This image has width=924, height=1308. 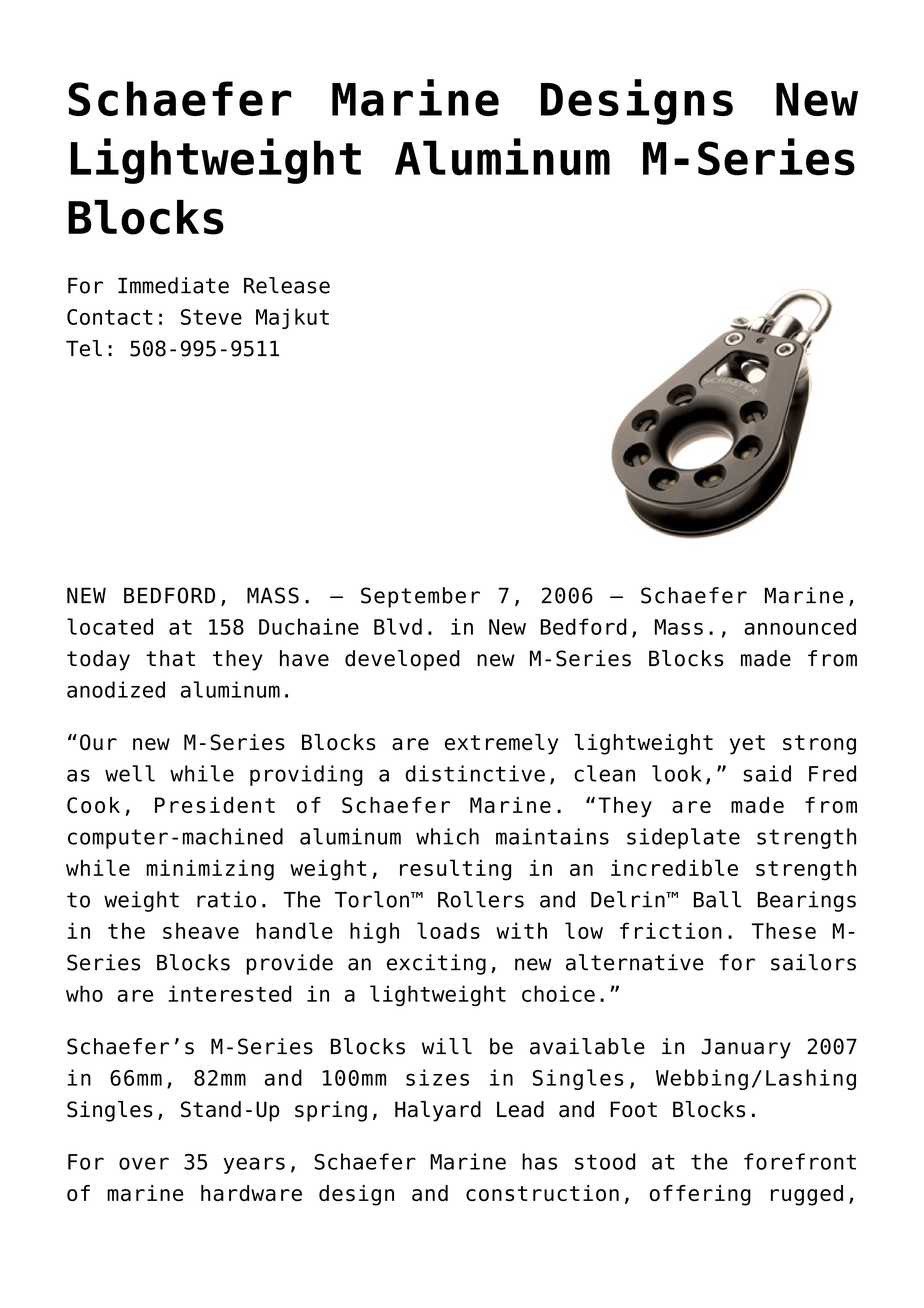 What do you see at coordinates (747, 745) in the image?
I see `yet` at bounding box center [747, 745].
